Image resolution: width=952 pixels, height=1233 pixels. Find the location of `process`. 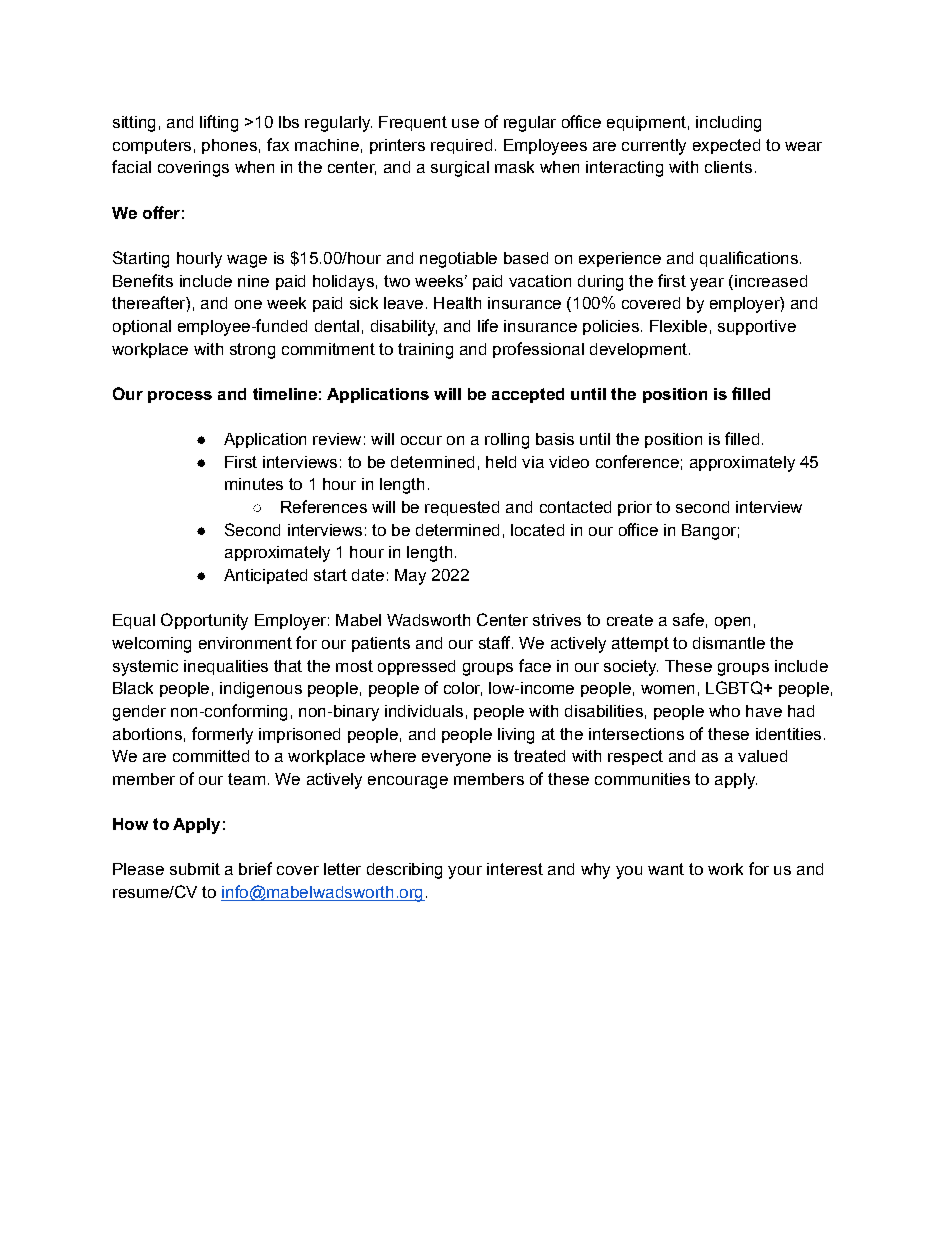

process is located at coordinates (180, 397).
